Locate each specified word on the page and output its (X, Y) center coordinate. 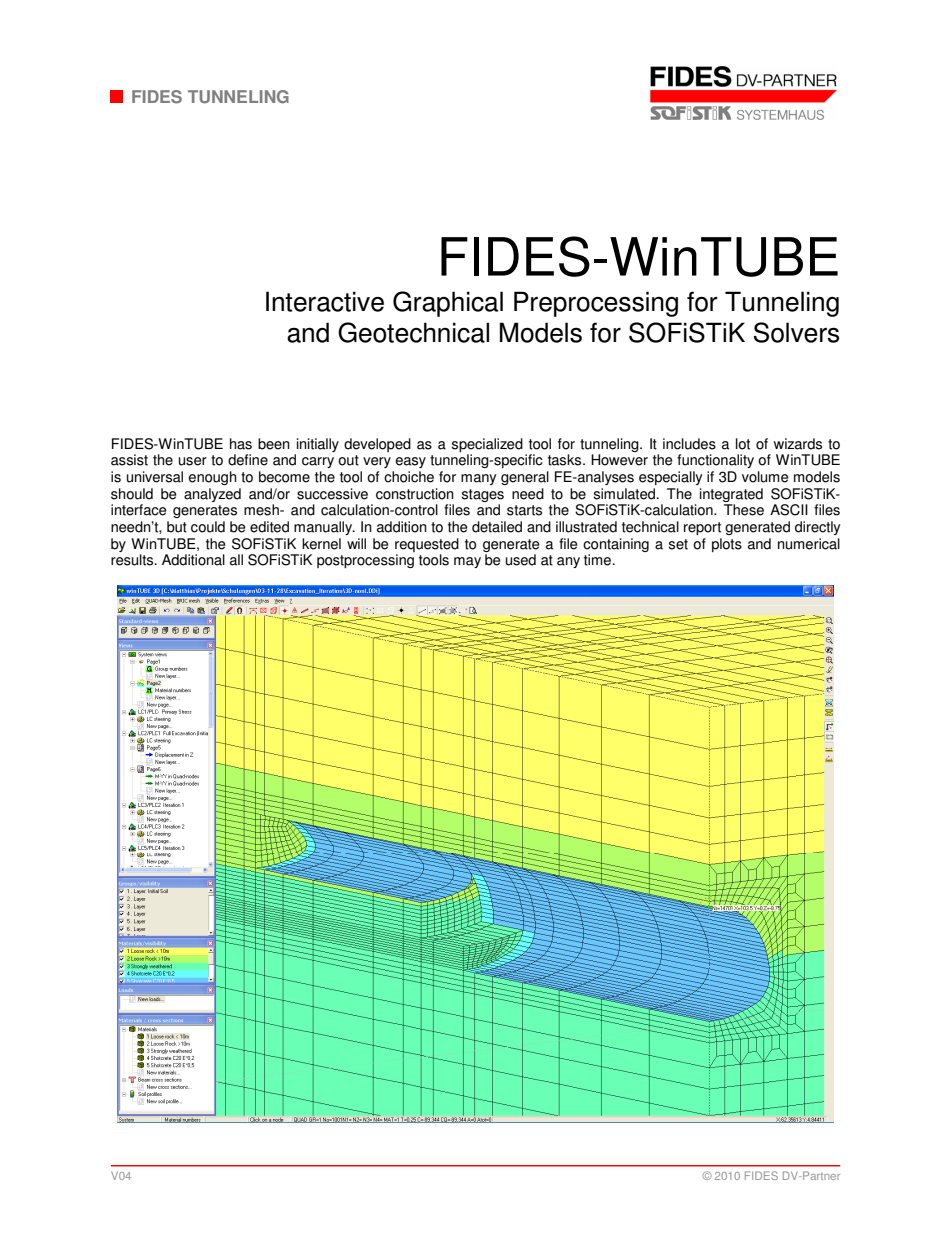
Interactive (325, 301)
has (241, 444)
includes (689, 444)
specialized (487, 445)
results (133, 560)
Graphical (448, 304)
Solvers (796, 332)
